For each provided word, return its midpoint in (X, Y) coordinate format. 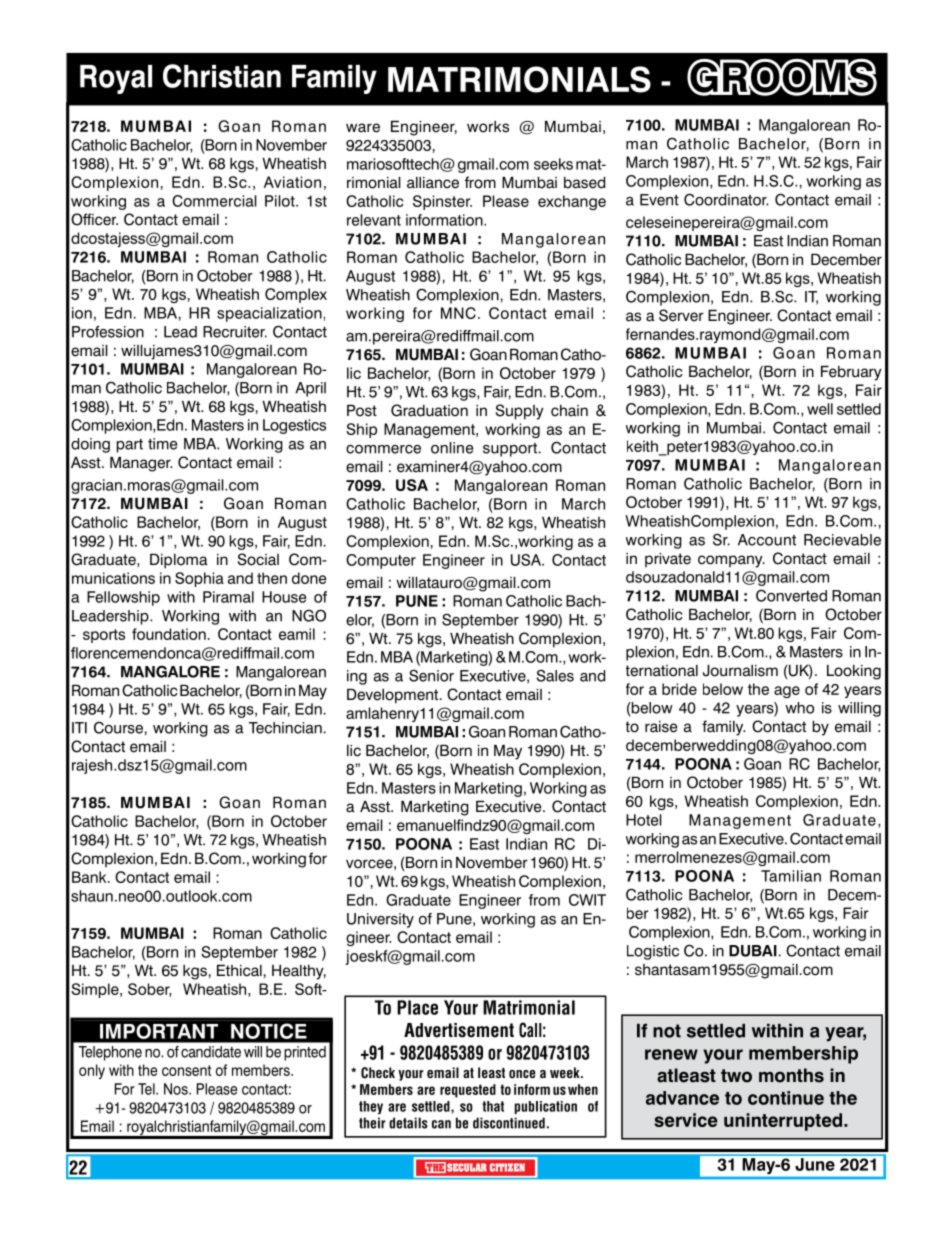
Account (767, 540)
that (493, 1106)
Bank (90, 877)
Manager (141, 464)
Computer (381, 561)
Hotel (644, 820)
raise (661, 727)
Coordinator (726, 199)
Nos (177, 1089)
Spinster (442, 202)
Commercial (214, 201)
